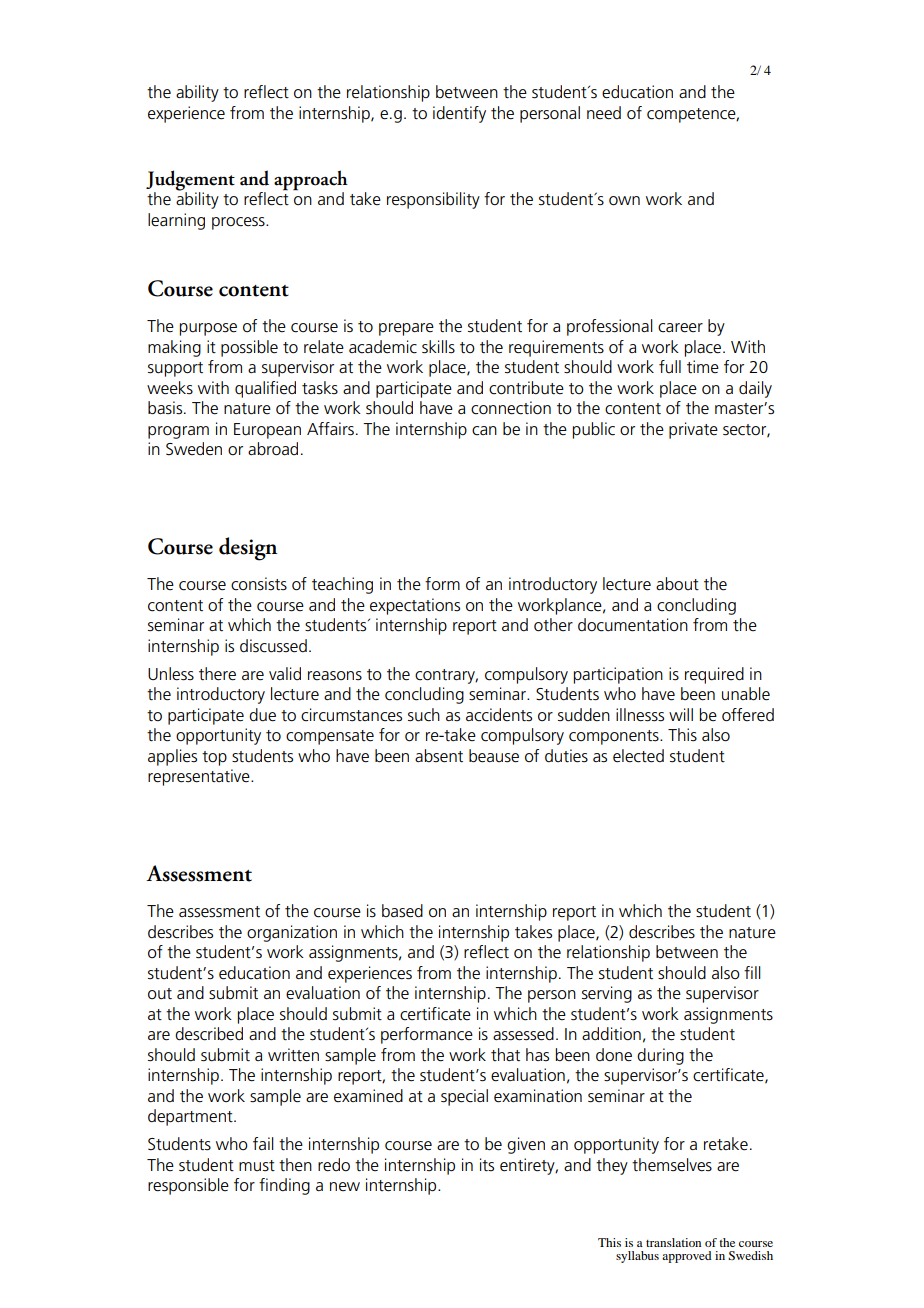  Describe the element at coordinates (190, 181) in the screenshot. I see `Judgement` at that location.
